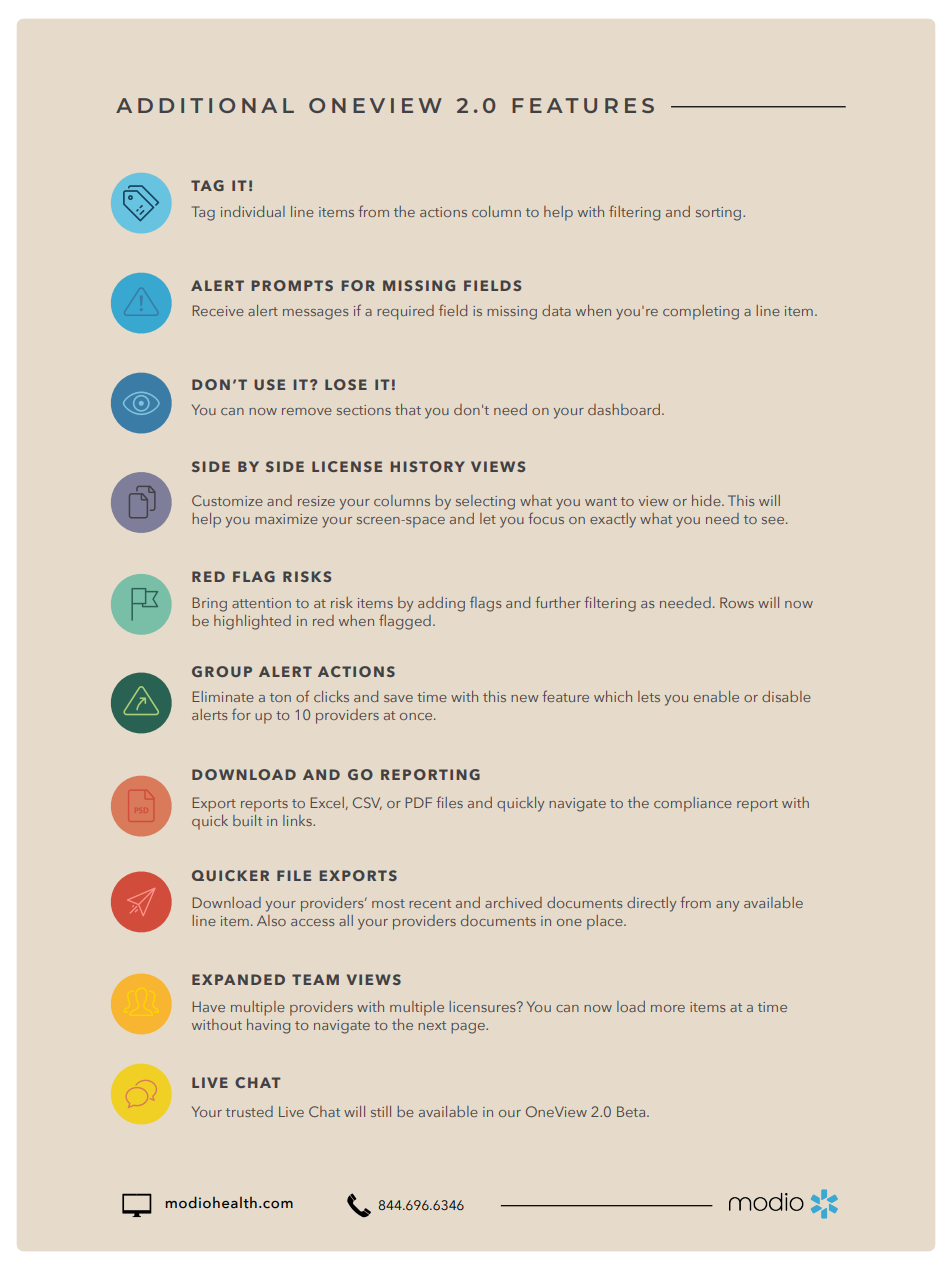  I want to click on compliance, so click(693, 804).
